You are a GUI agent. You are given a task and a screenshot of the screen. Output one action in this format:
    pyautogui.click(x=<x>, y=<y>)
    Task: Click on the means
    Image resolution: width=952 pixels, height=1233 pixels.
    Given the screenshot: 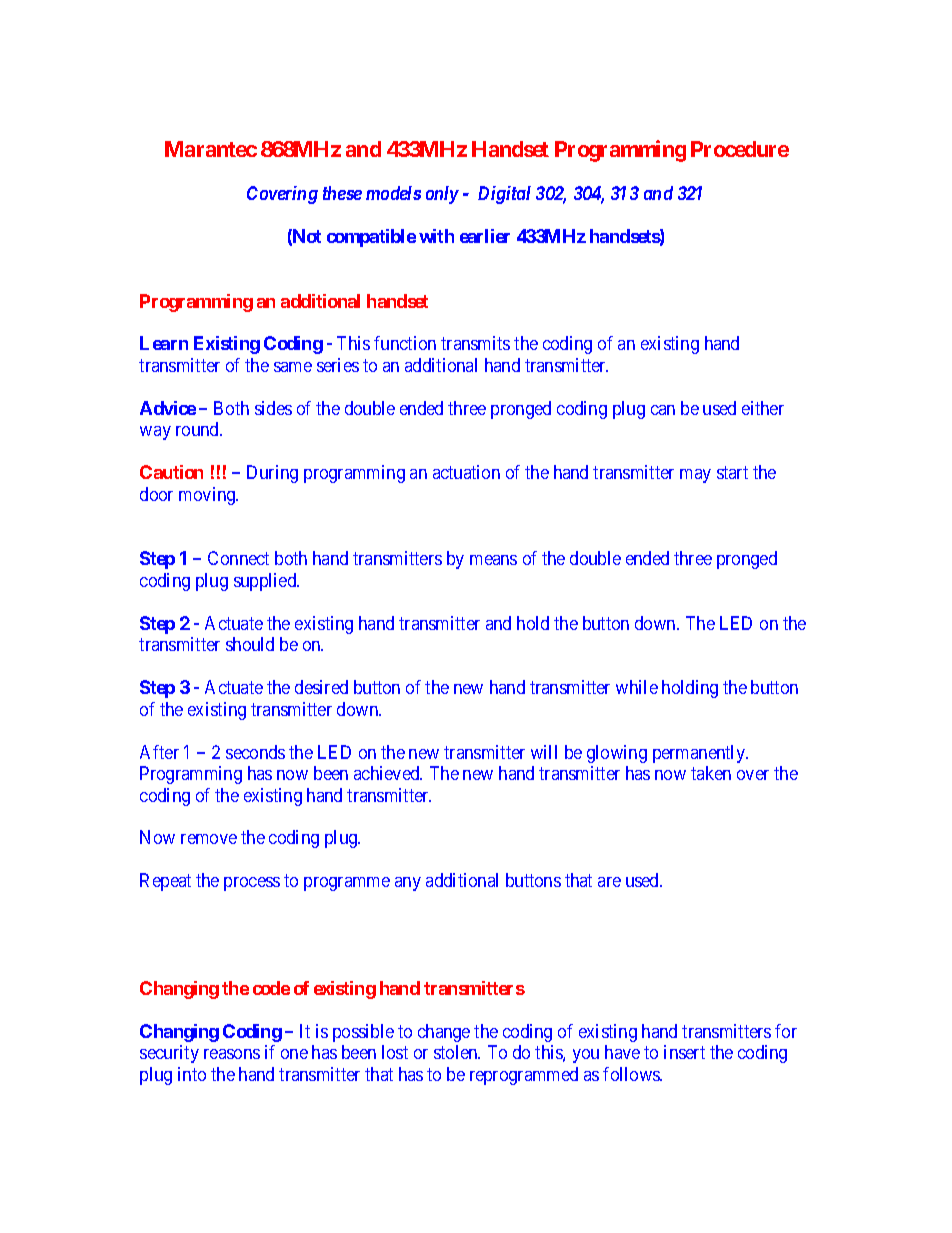 What is the action you would take?
    pyautogui.click(x=493, y=560)
